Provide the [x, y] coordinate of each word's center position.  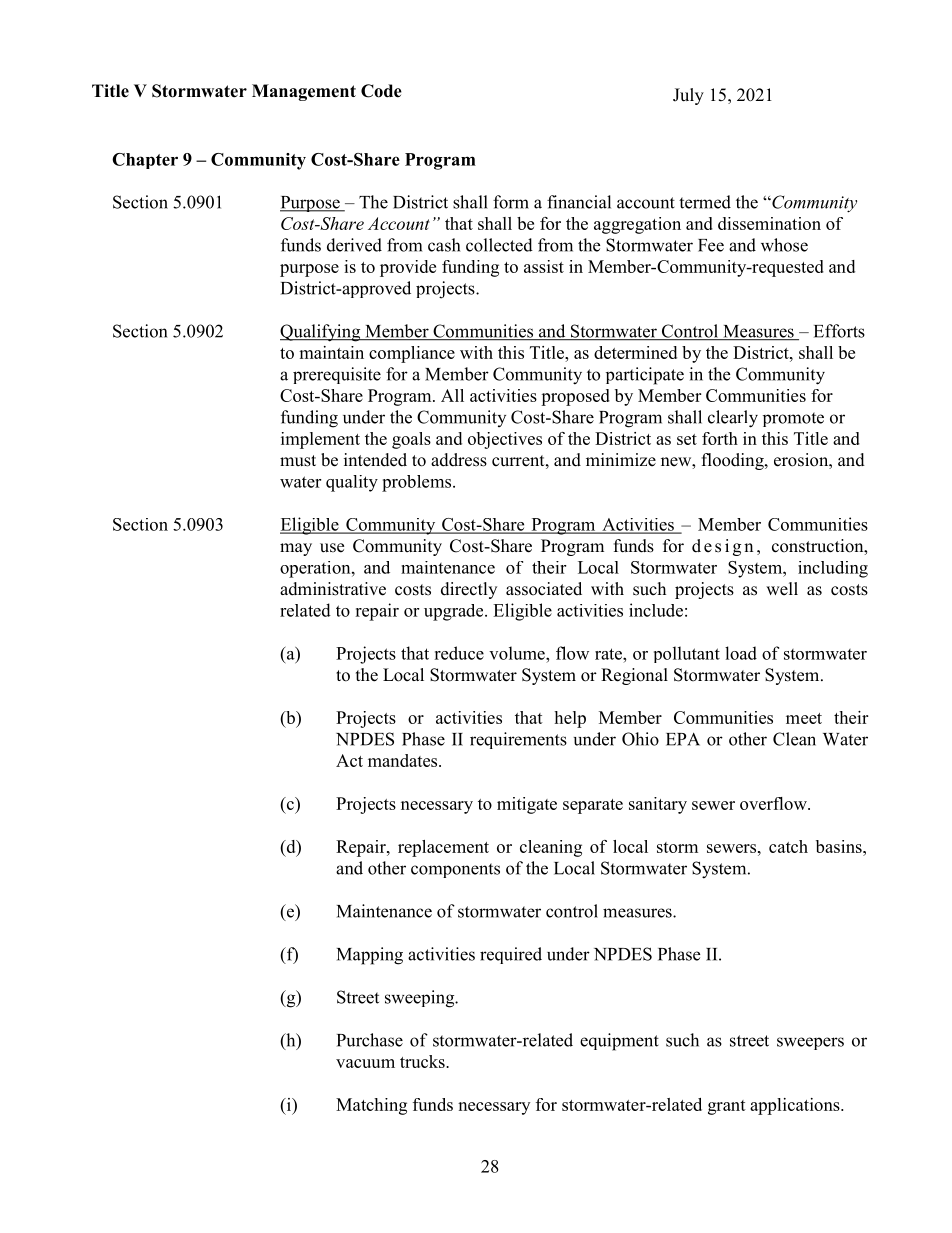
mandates [404, 760]
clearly [733, 419]
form [511, 202]
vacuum [365, 1063]
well [782, 589]
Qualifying [321, 333]
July [688, 96]
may [296, 549]
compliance [412, 354]
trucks [423, 1061]
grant [727, 1107]
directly [469, 590]
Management [304, 92]
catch [788, 846]
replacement [443, 848]
